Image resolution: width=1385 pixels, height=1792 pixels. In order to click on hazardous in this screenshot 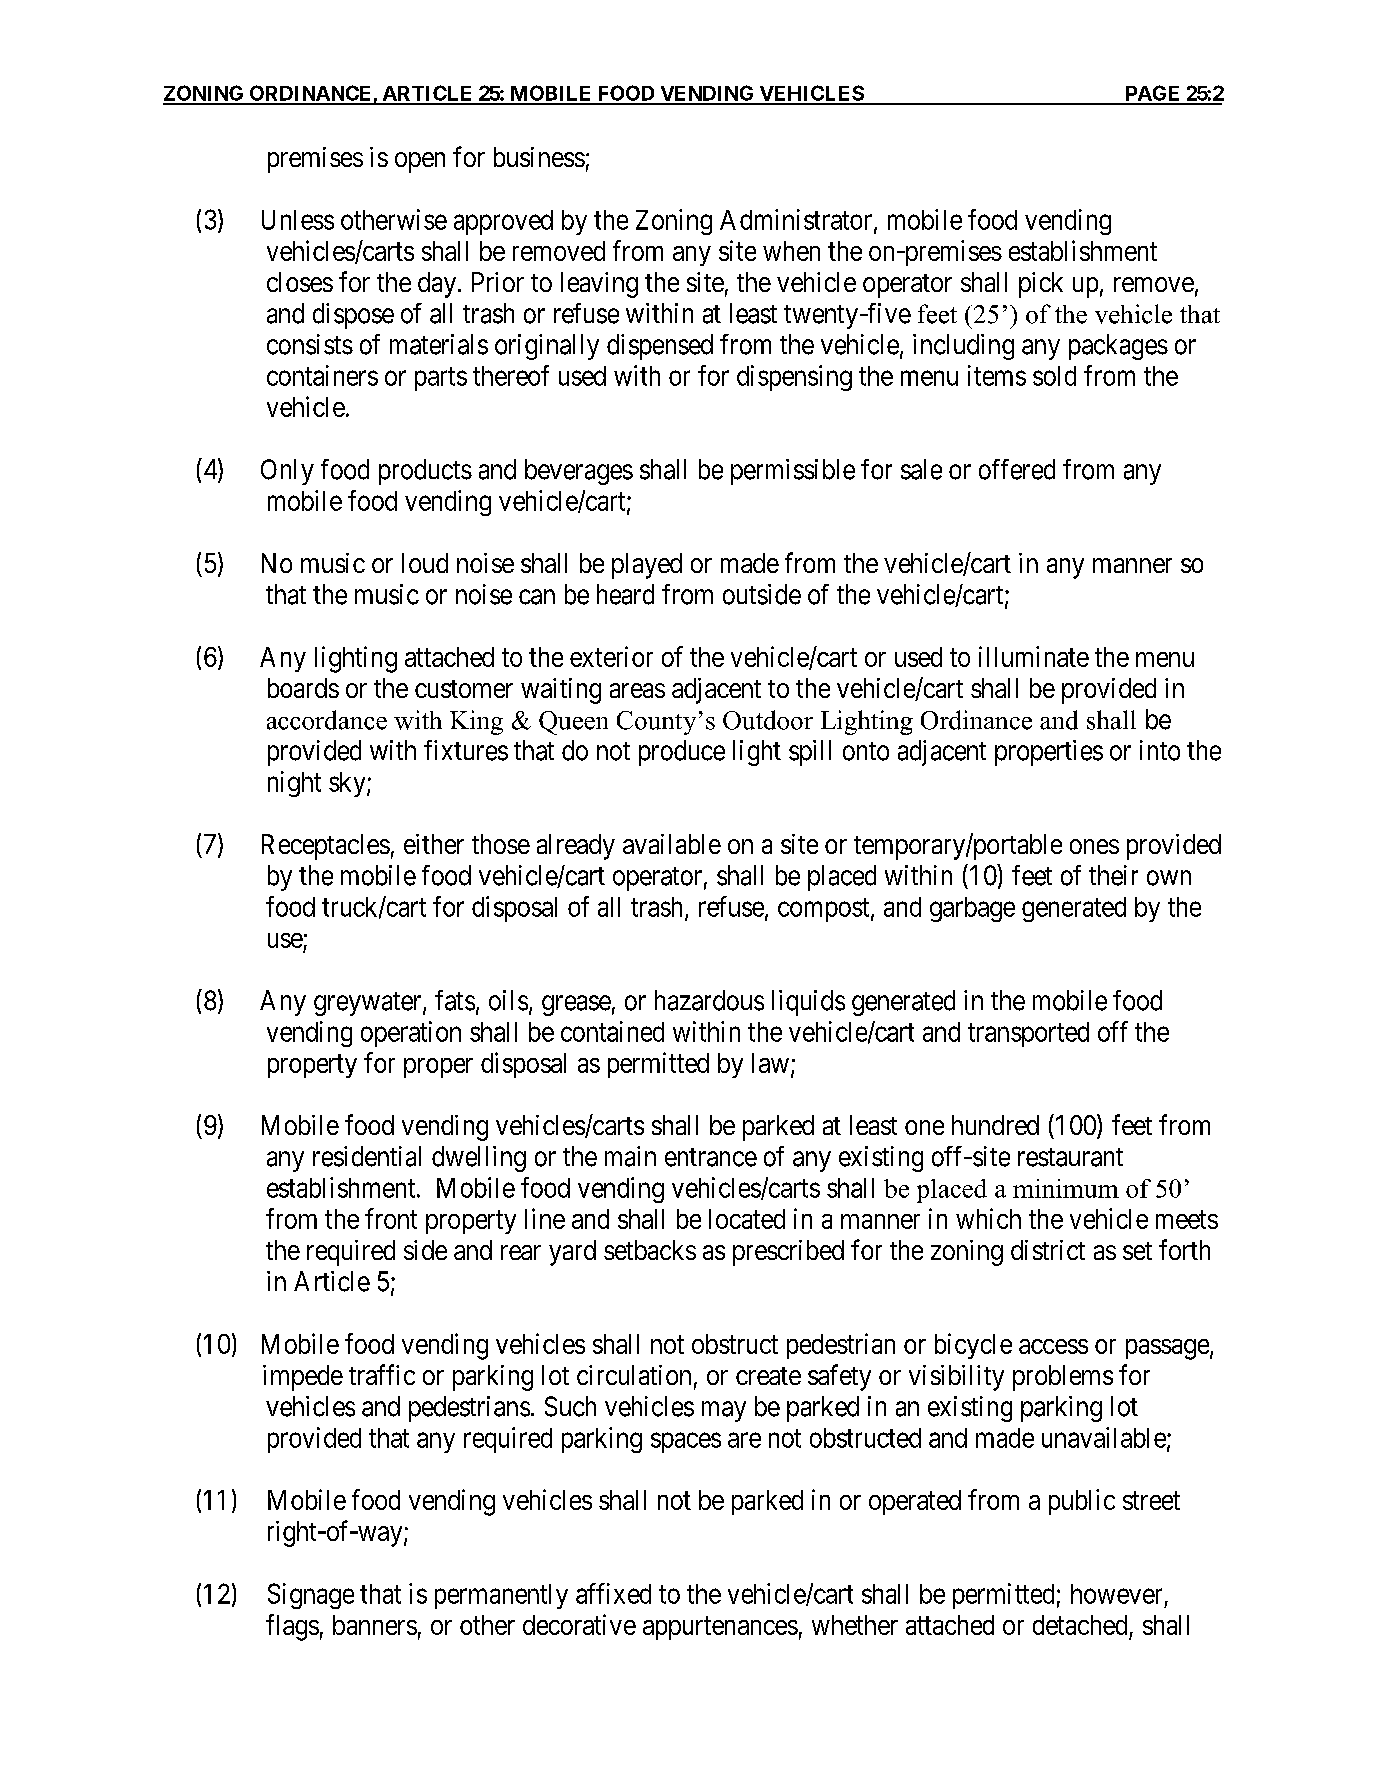, I will do `click(709, 1000)`.
